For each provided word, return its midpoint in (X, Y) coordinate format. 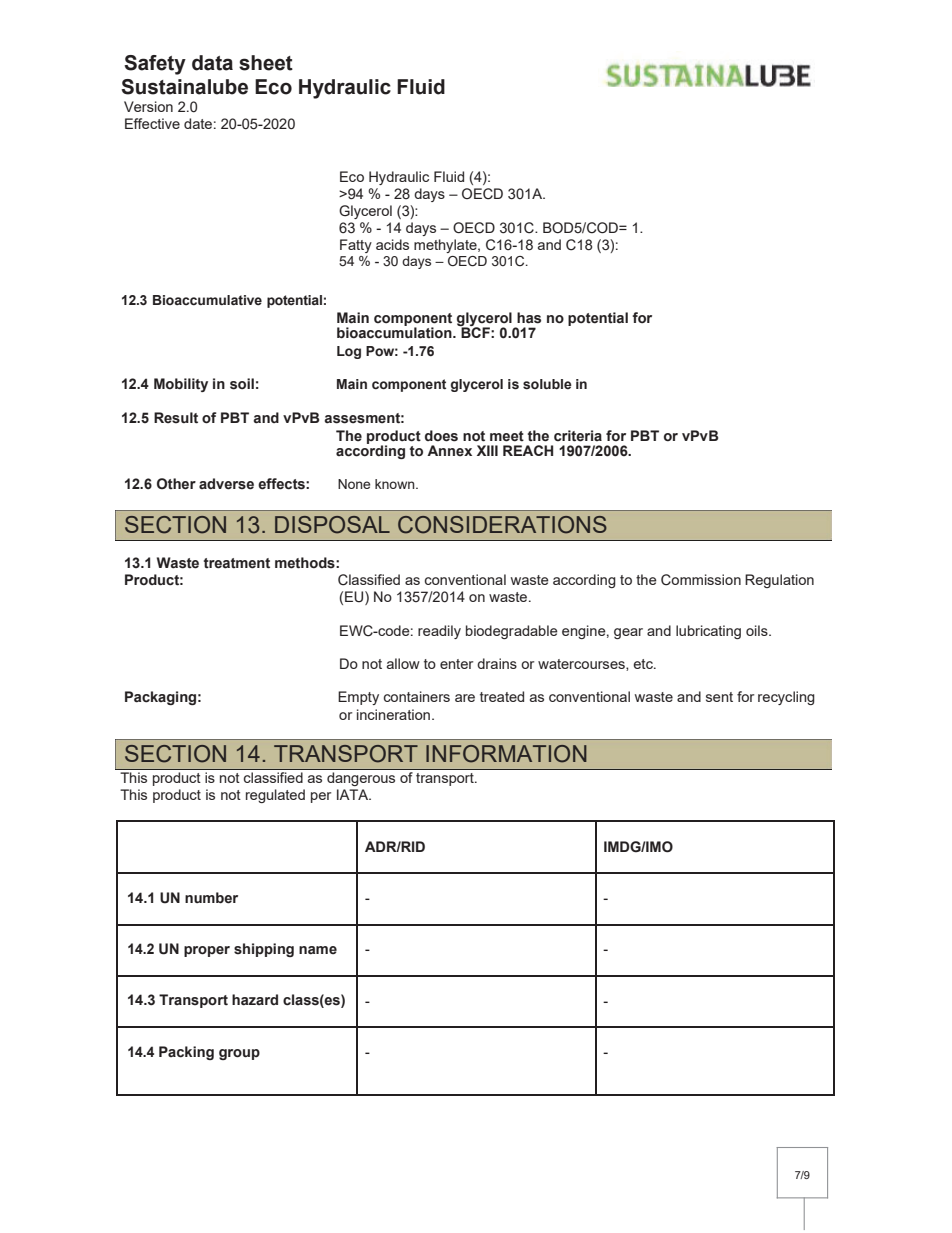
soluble (547, 384)
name (318, 950)
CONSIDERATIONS (502, 525)
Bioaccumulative (207, 300)
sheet (266, 63)
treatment (237, 563)
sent (719, 697)
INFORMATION (506, 754)
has (529, 318)
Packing (186, 1053)
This (134, 777)
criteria (578, 436)
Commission (701, 580)
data (212, 63)
